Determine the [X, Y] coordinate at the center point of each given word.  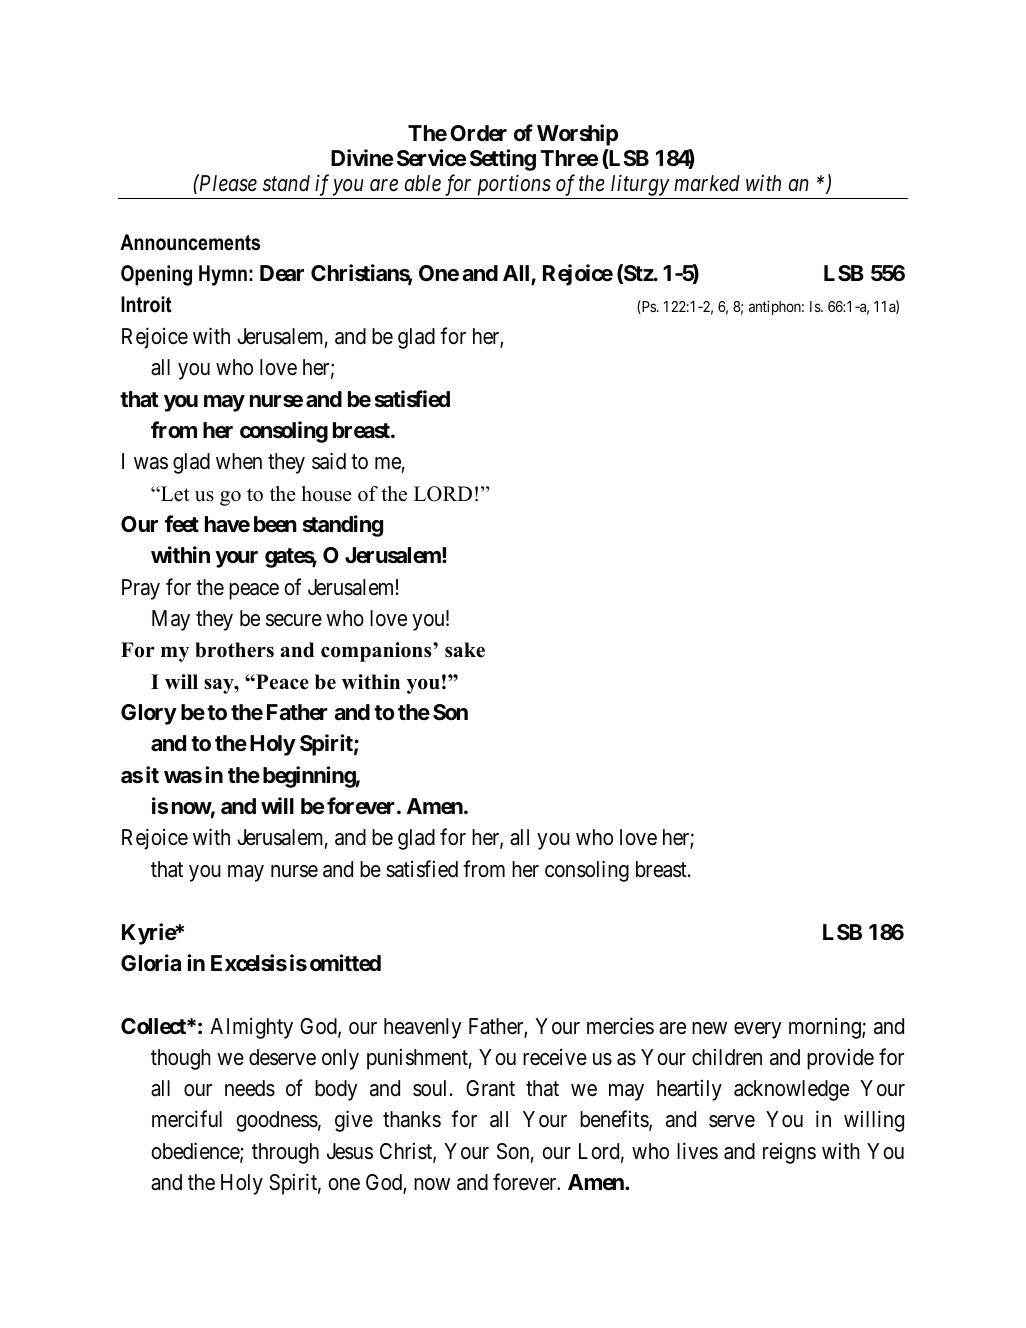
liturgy [640, 186]
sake [465, 650]
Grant [490, 1088]
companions [377, 652]
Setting [503, 160]
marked [707, 183]
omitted [345, 963]
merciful [187, 1119]
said [329, 461]
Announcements [190, 242]
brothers [234, 650]
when [239, 461]
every [758, 1030]
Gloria [151, 963]
